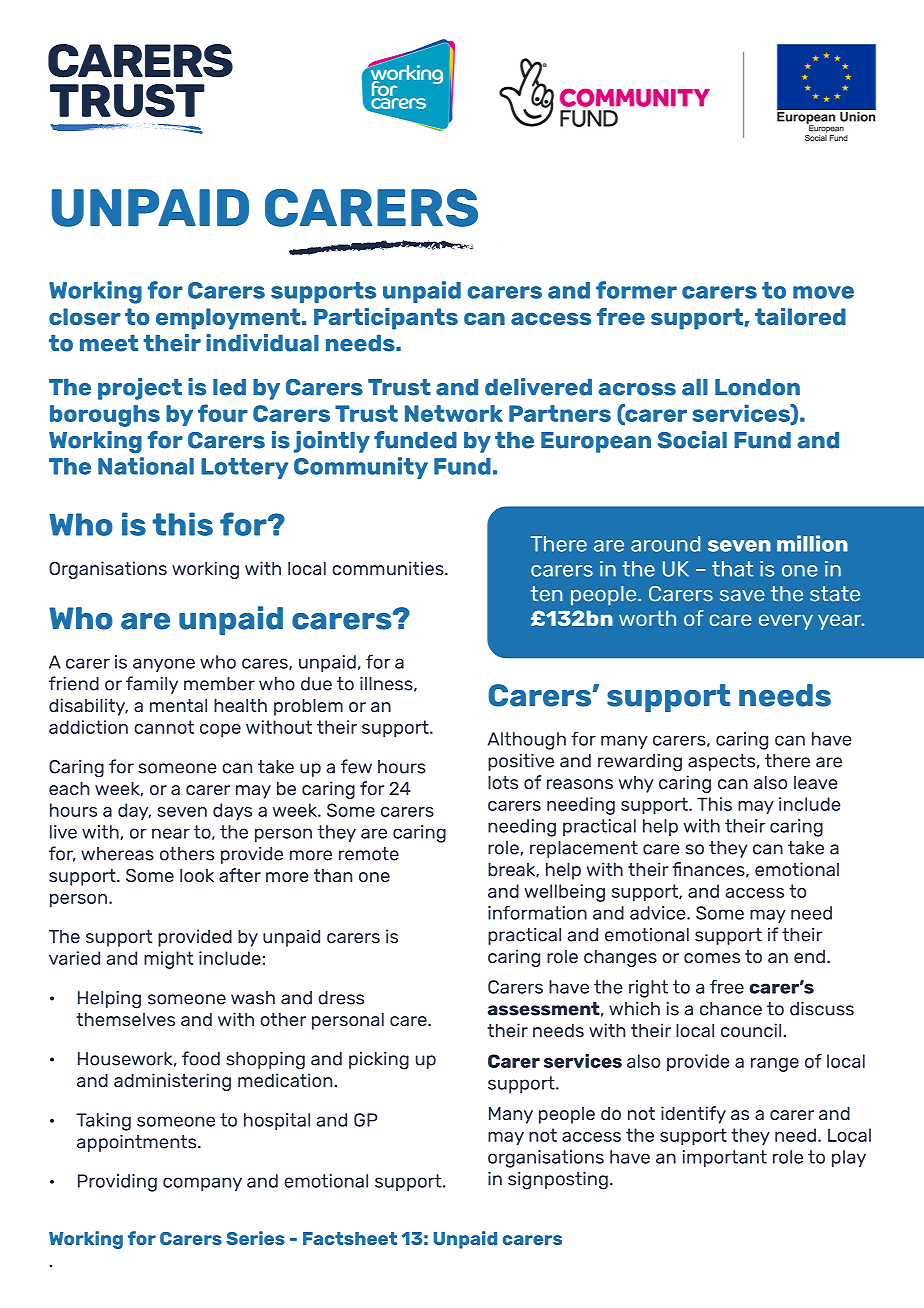 The height and width of the image is (1308, 924). I want to click on tailored, so click(800, 316).
